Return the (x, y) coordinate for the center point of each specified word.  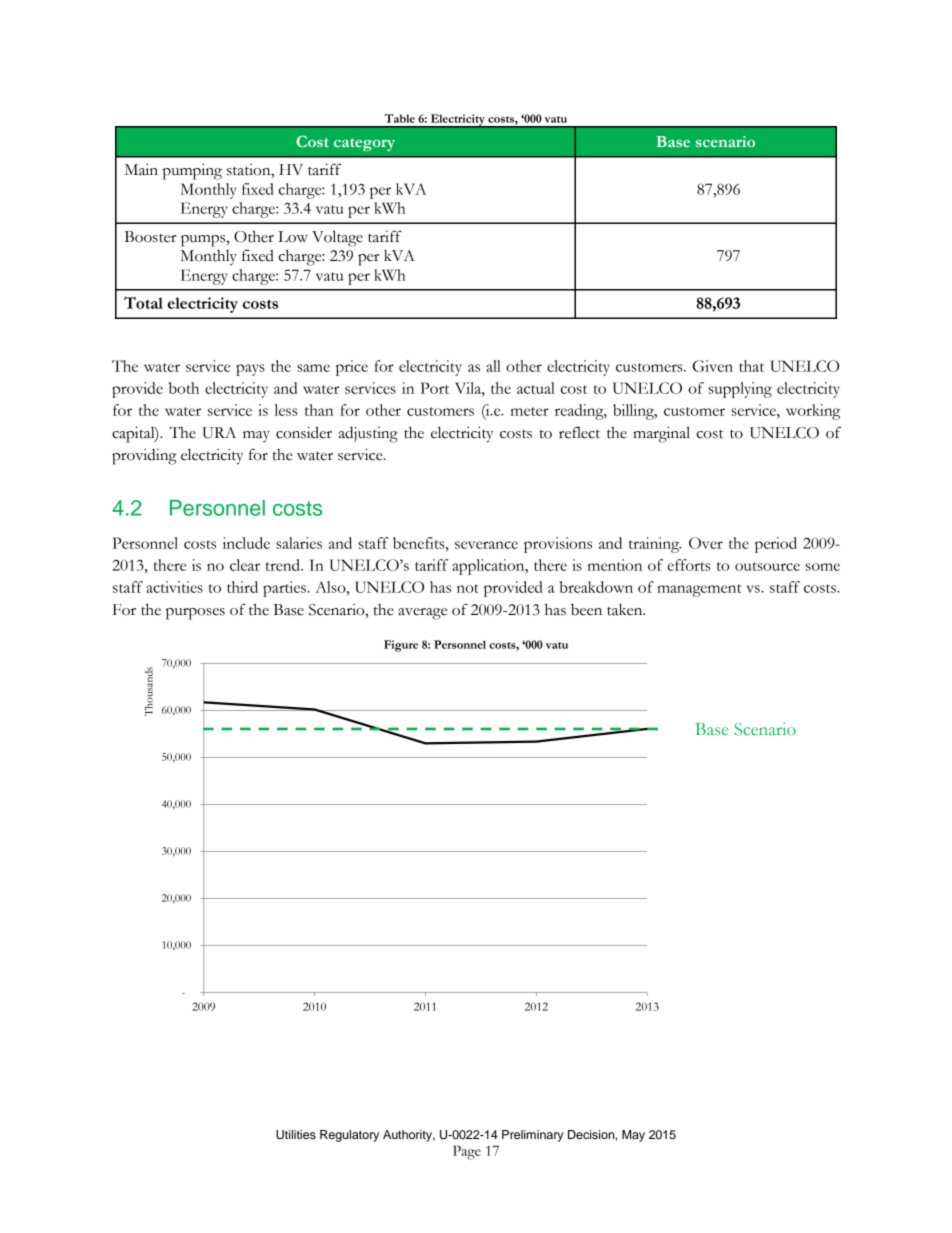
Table (400, 118)
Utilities (296, 1135)
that (751, 366)
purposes (195, 614)
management (699, 590)
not (468, 588)
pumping (192, 172)
